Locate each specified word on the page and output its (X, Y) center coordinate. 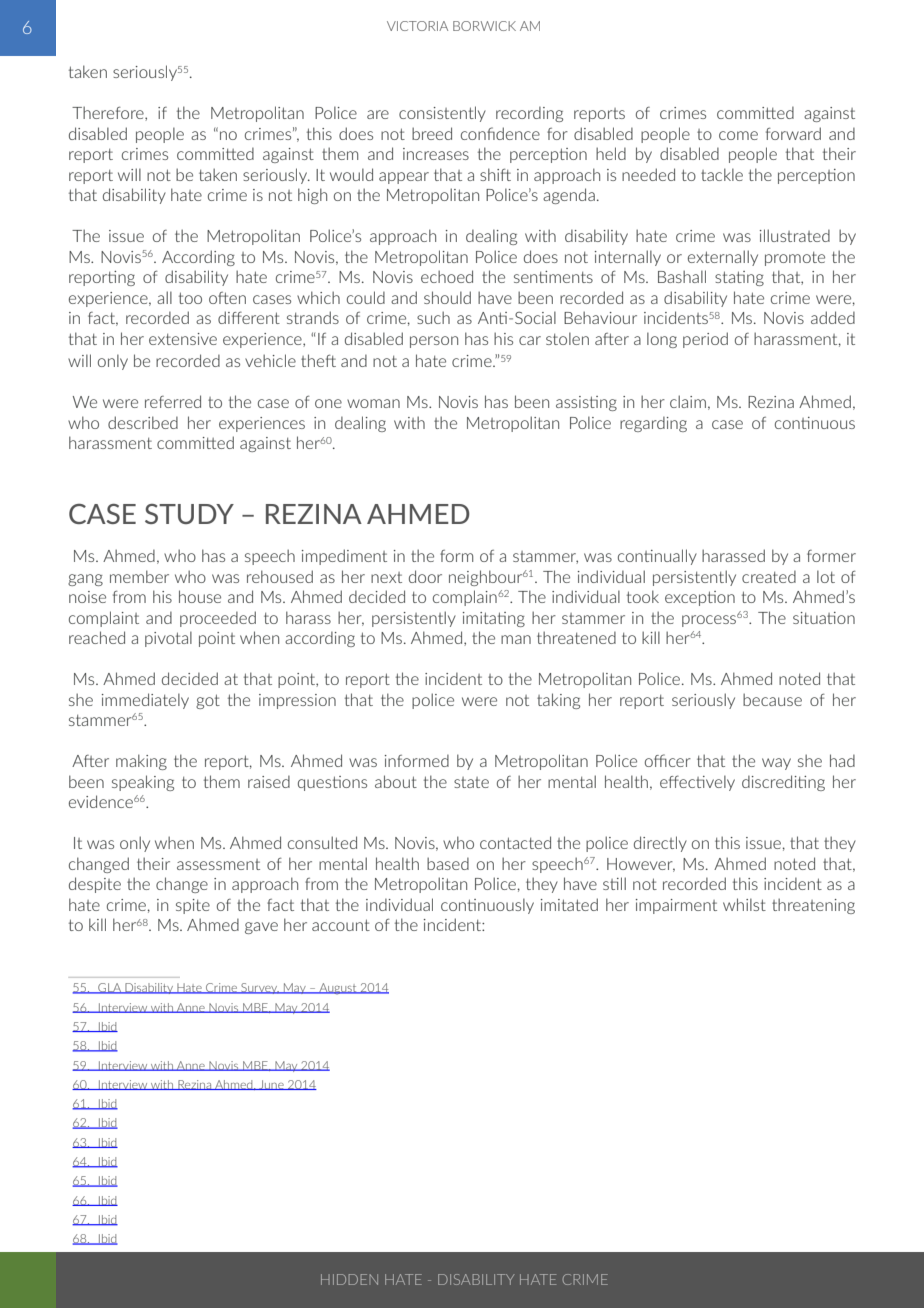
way (776, 764)
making (141, 762)
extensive (183, 339)
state (471, 782)
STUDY (189, 514)
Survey (259, 988)
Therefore (109, 113)
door (425, 576)
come (738, 135)
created (769, 576)
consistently (442, 114)
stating (739, 278)
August (338, 989)
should (447, 297)
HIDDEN (349, 1279)
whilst (744, 904)
